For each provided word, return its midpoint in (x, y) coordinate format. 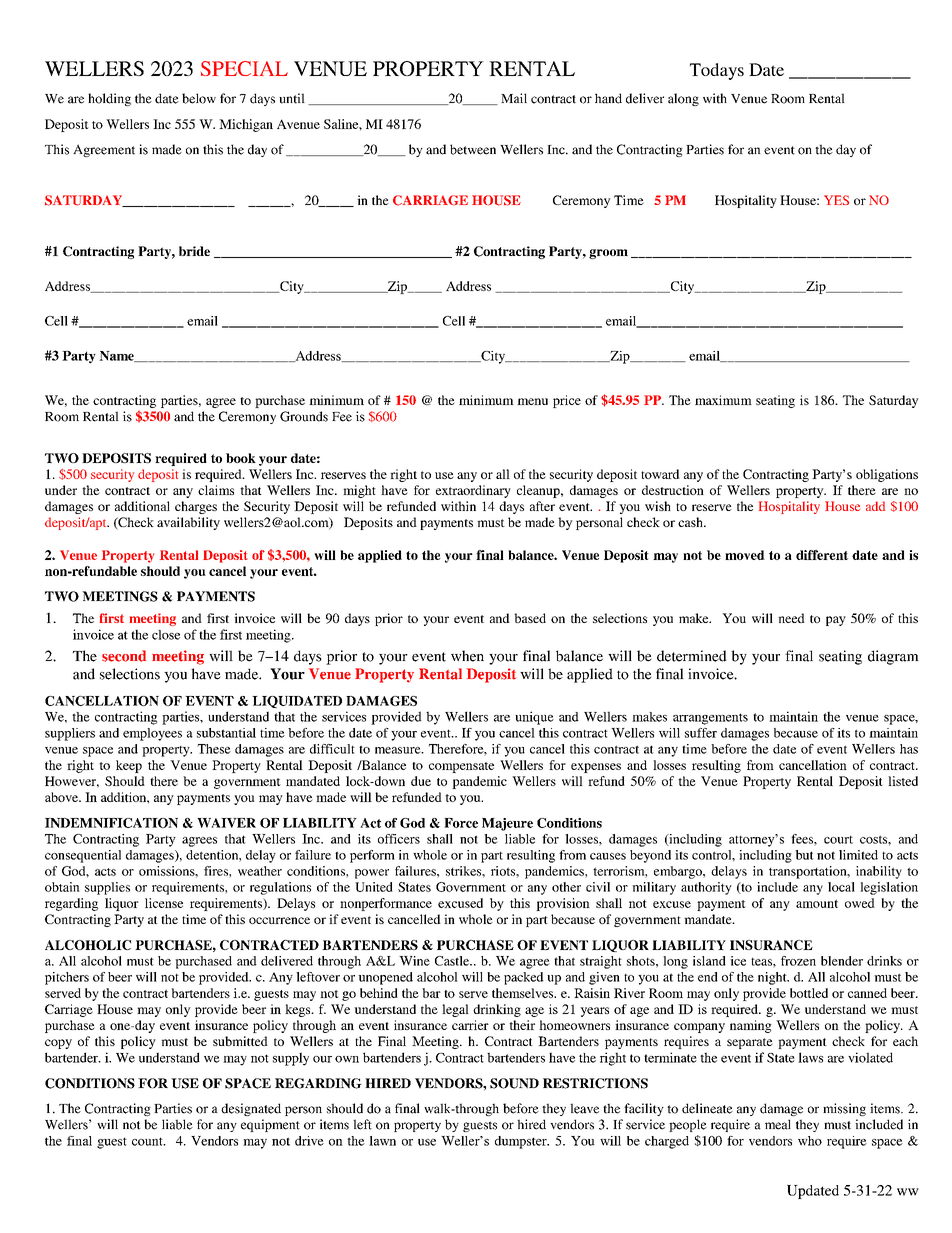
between (473, 149)
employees (152, 734)
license (164, 903)
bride (194, 251)
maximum (723, 400)
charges (196, 507)
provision (563, 904)
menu (532, 401)
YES (836, 200)
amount (817, 903)
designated (251, 1109)
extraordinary (473, 491)
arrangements (710, 719)
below (199, 98)
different (822, 555)
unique (534, 718)
